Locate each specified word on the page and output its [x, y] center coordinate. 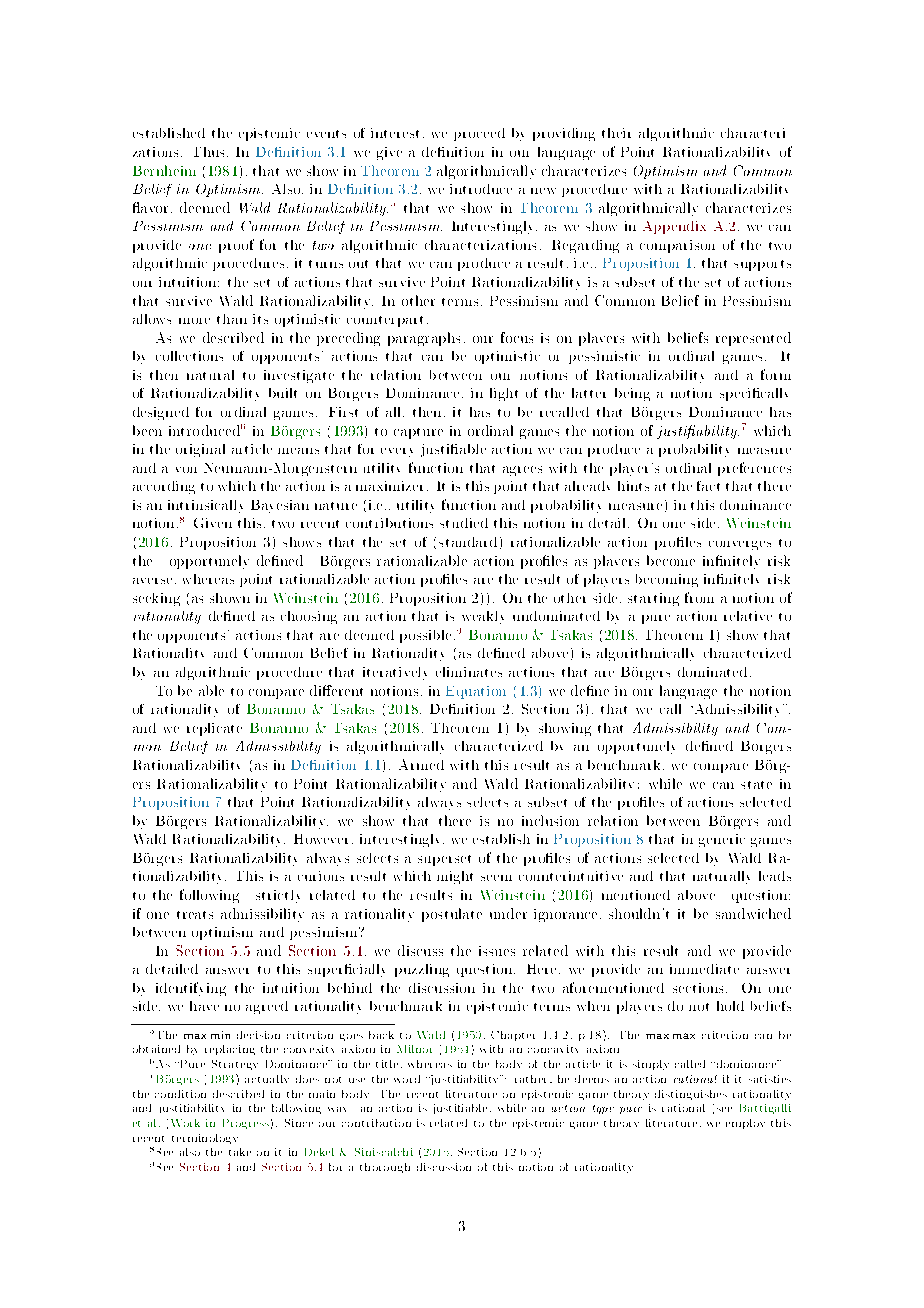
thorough [385, 1168]
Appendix [674, 227]
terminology [205, 1139]
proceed [479, 134]
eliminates [469, 672]
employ [745, 1124]
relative [748, 616]
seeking [156, 599]
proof [236, 246]
